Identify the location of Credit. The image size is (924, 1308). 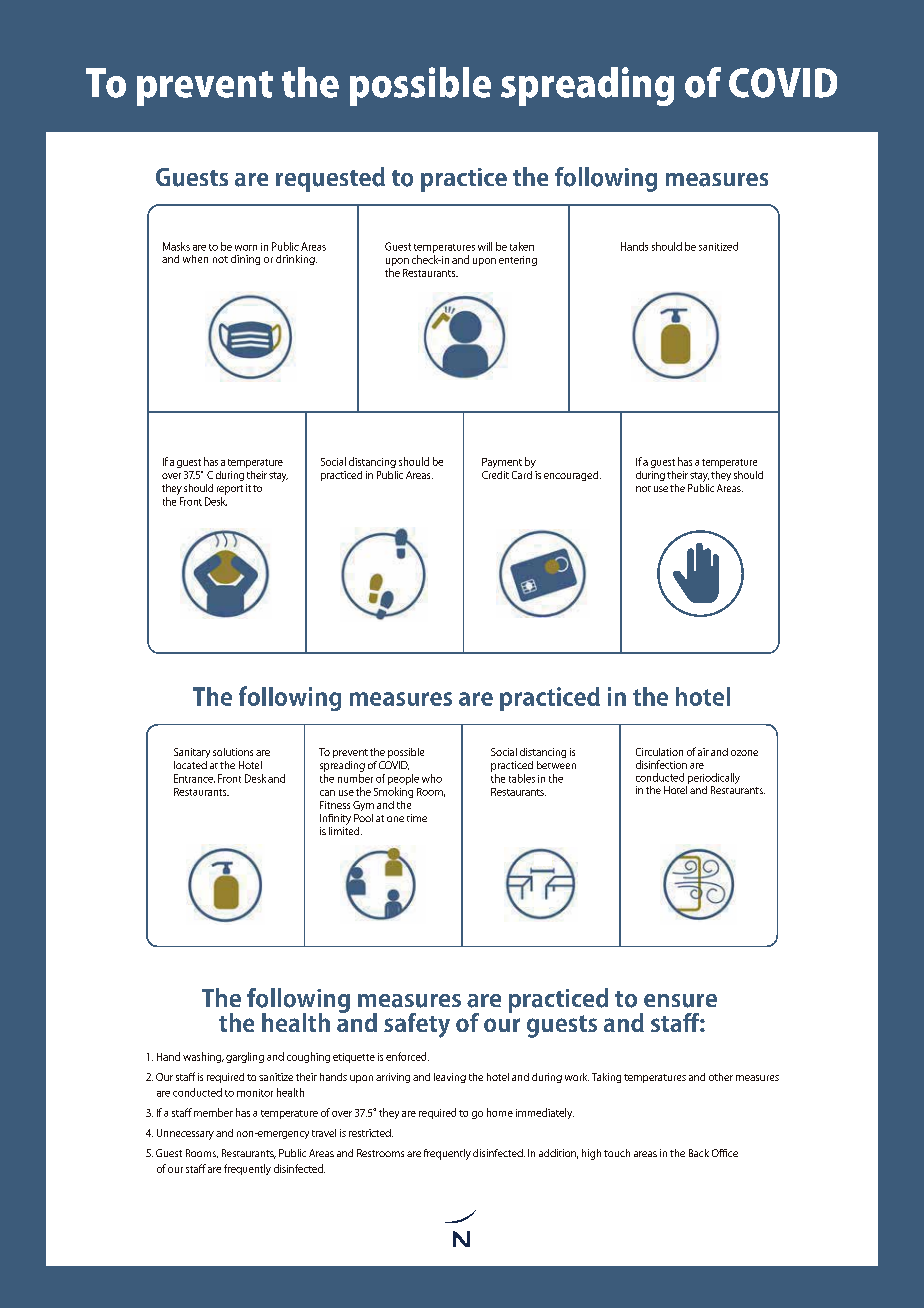
(495, 475).
